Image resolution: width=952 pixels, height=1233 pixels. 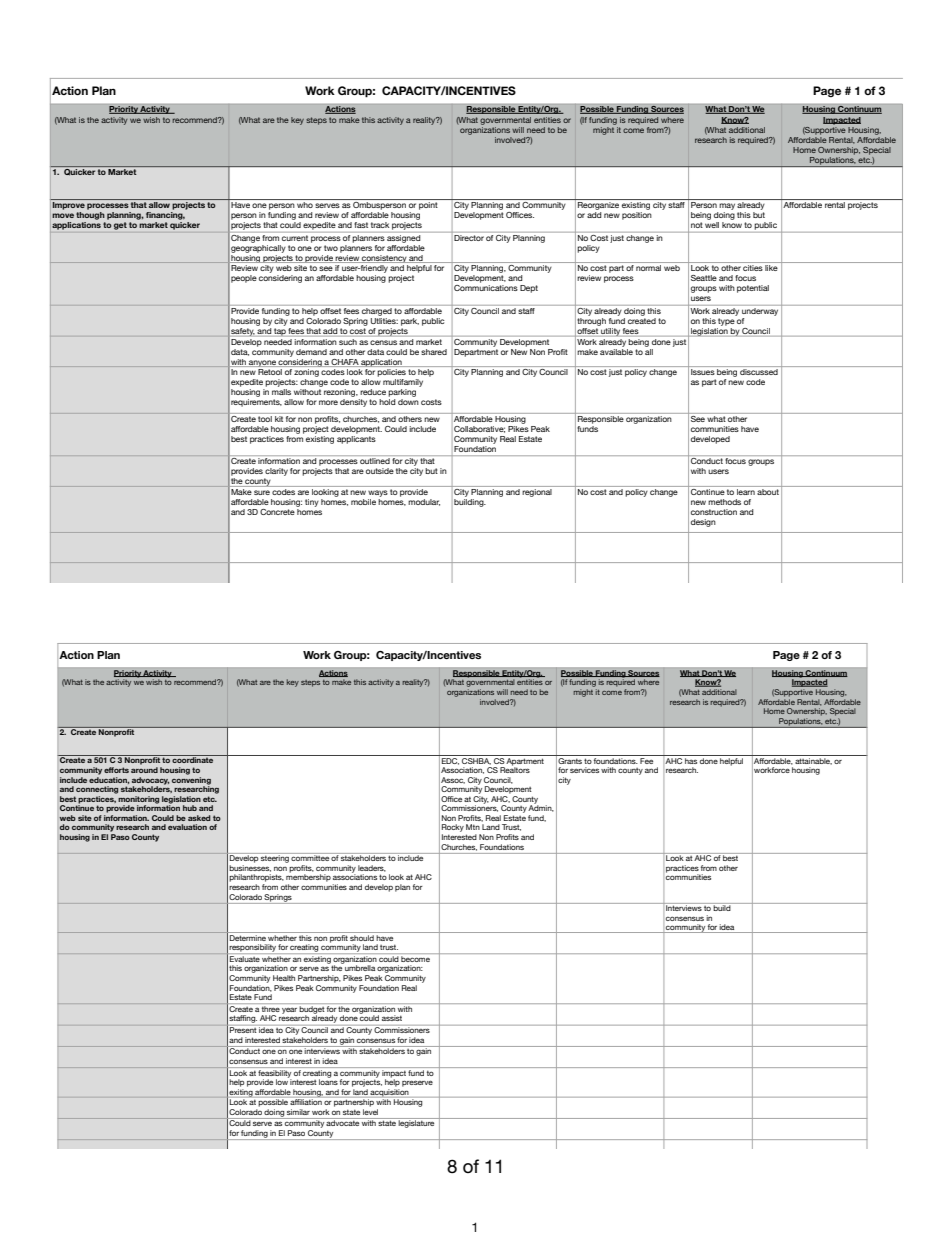 What do you see at coordinates (691, 759) in the screenshot?
I see `has` at bounding box center [691, 759].
